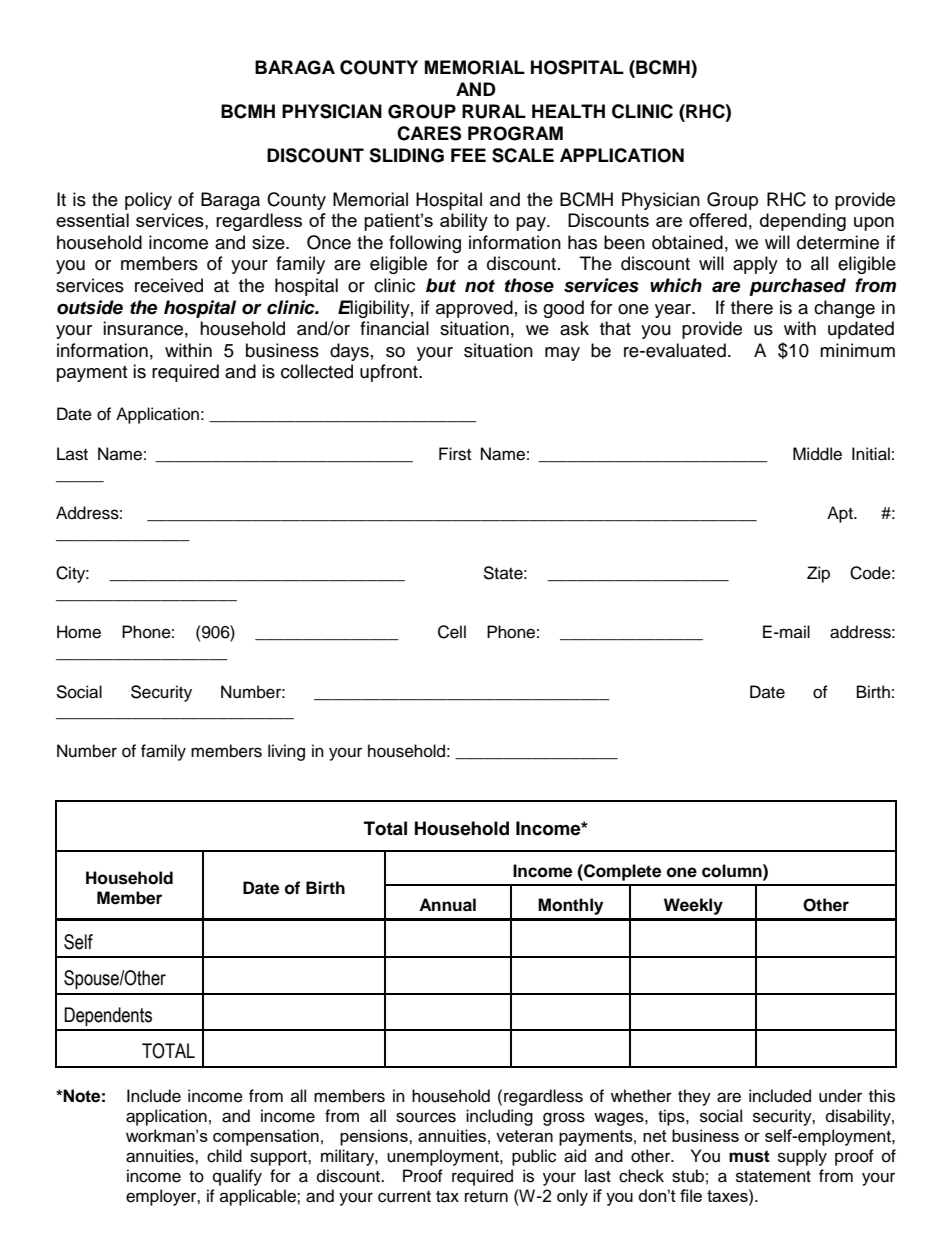 Image resolution: width=952 pixels, height=1233 pixels. Describe the element at coordinates (486, 1197) in the page. I see `return` at that location.
